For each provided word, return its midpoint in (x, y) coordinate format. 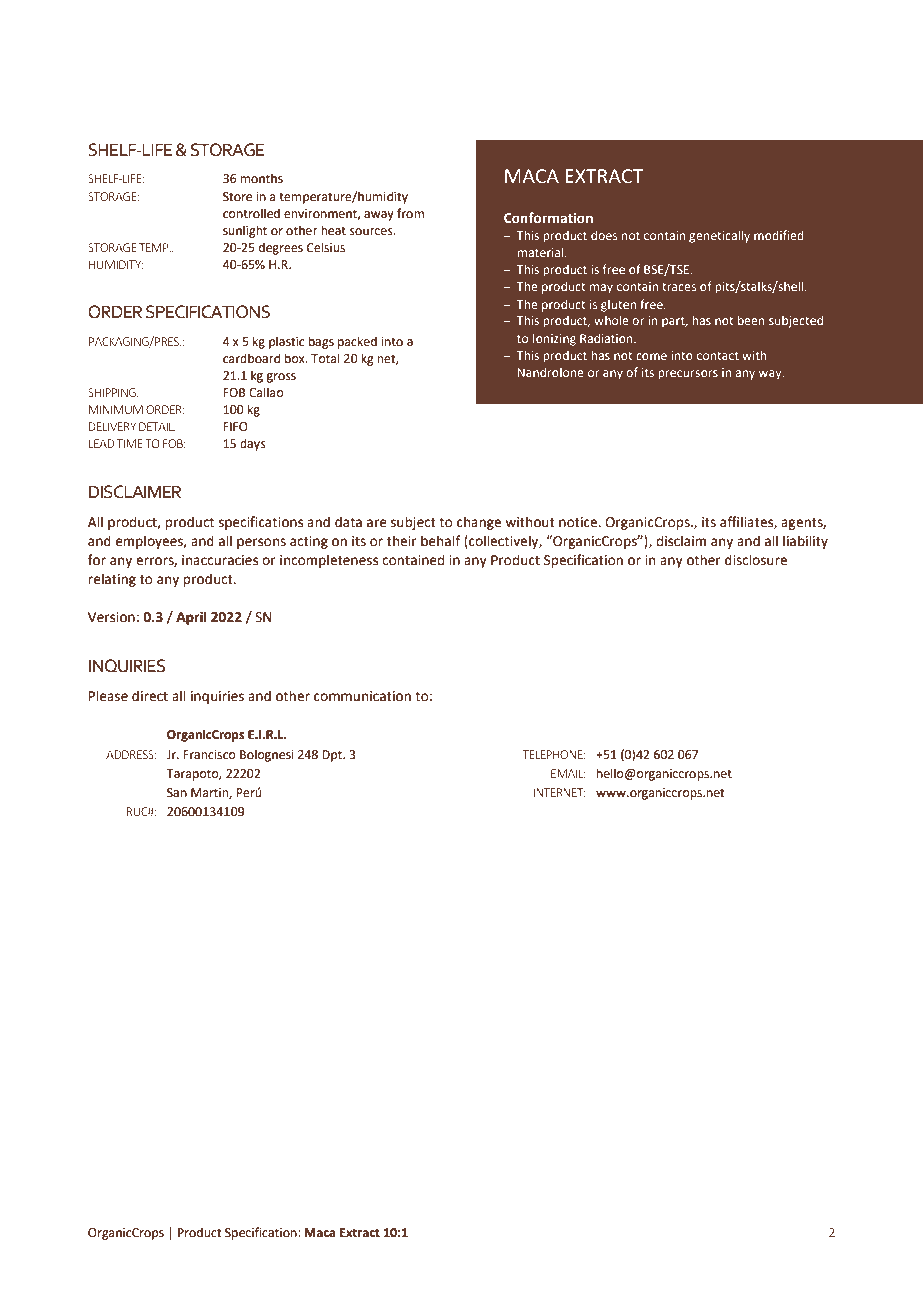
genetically (719, 236)
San (177, 793)
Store (237, 197)
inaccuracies (220, 560)
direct (150, 696)
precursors (688, 375)
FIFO (235, 427)
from (410, 213)
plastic (286, 342)
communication (362, 696)
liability (805, 542)
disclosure (756, 560)
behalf (440, 541)
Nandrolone (551, 372)
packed (357, 342)
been (751, 320)
